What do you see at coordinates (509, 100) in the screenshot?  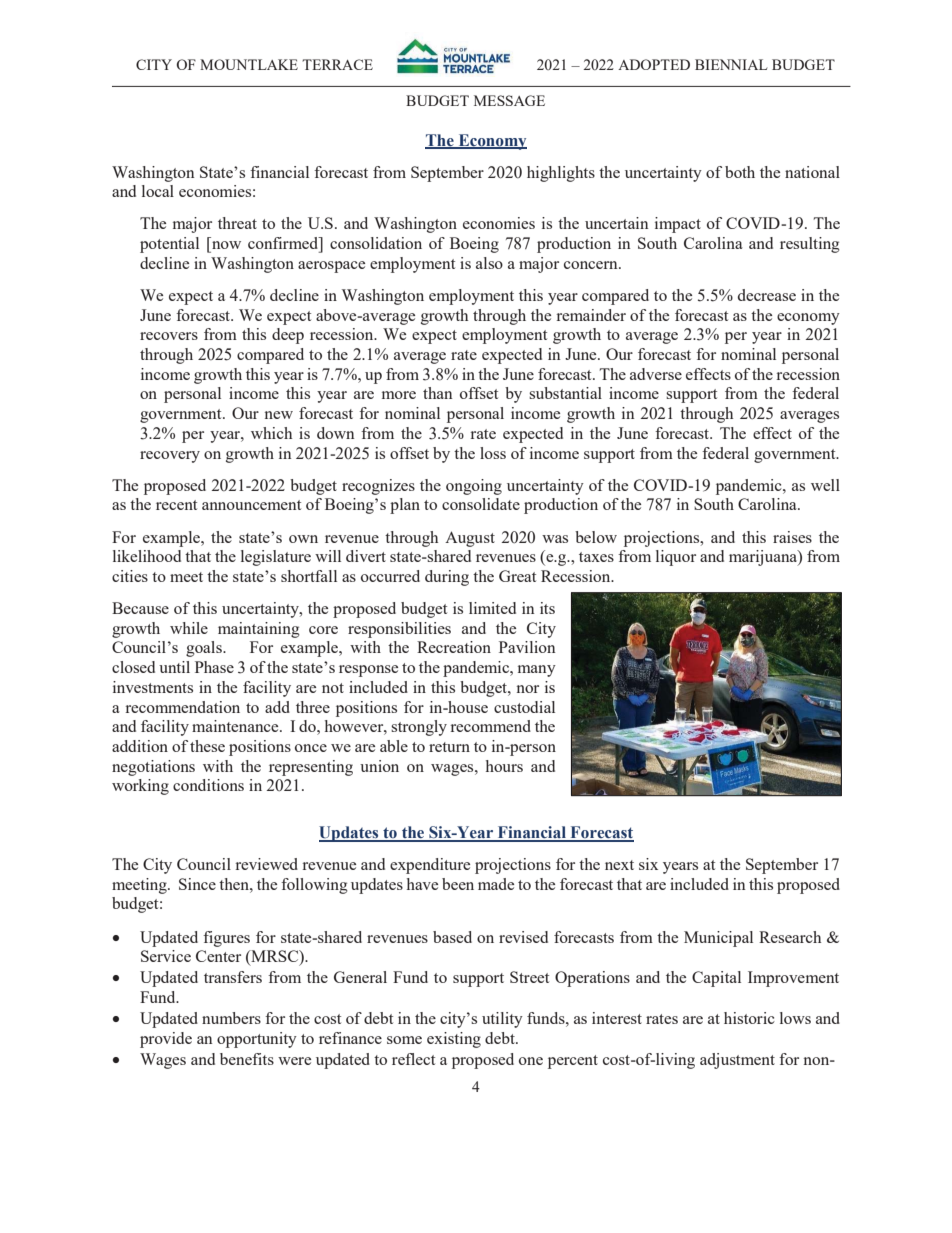 I see `MESSAGE` at bounding box center [509, 100].
